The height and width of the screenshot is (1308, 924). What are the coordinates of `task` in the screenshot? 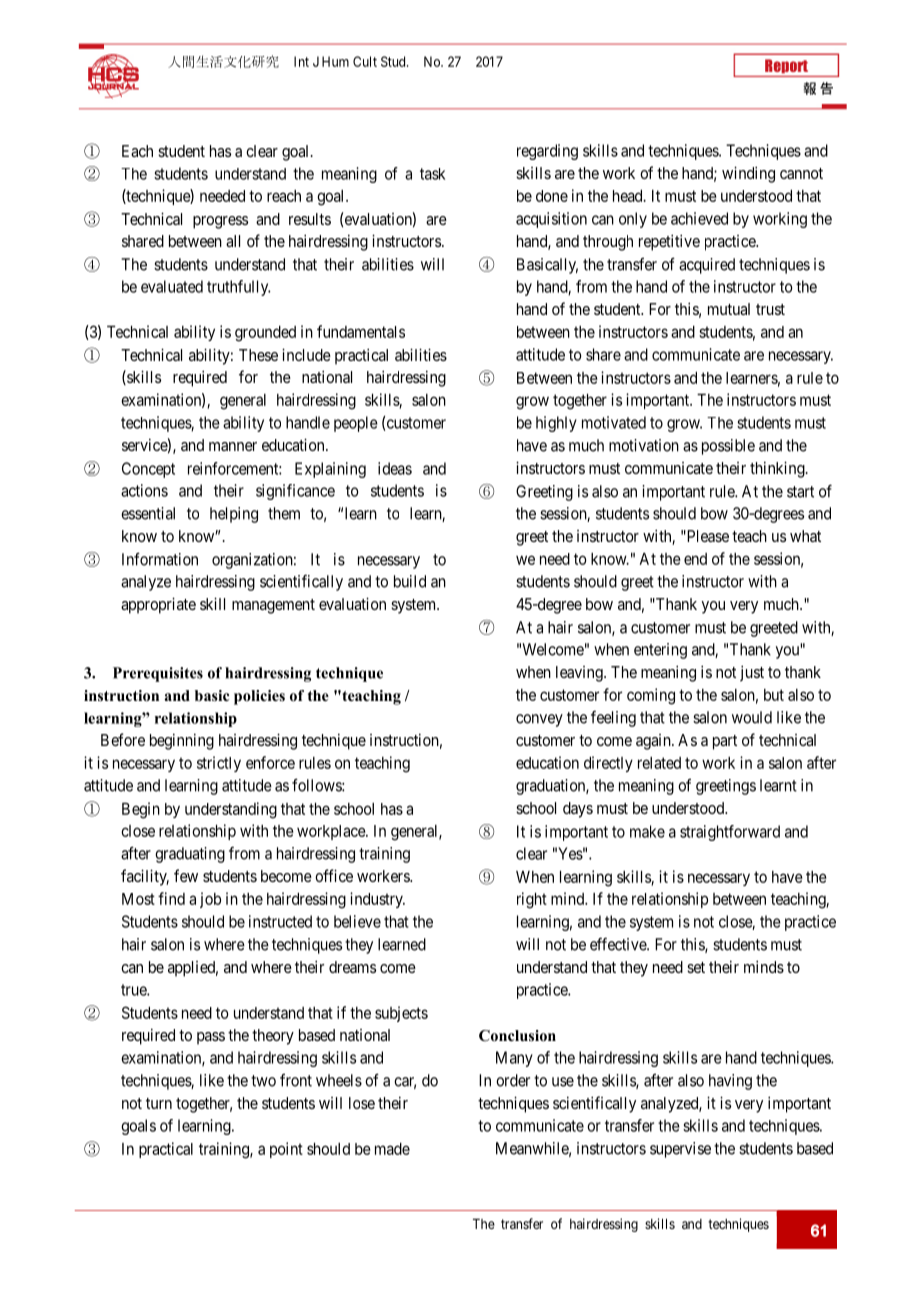 It's located at (432, 174).
